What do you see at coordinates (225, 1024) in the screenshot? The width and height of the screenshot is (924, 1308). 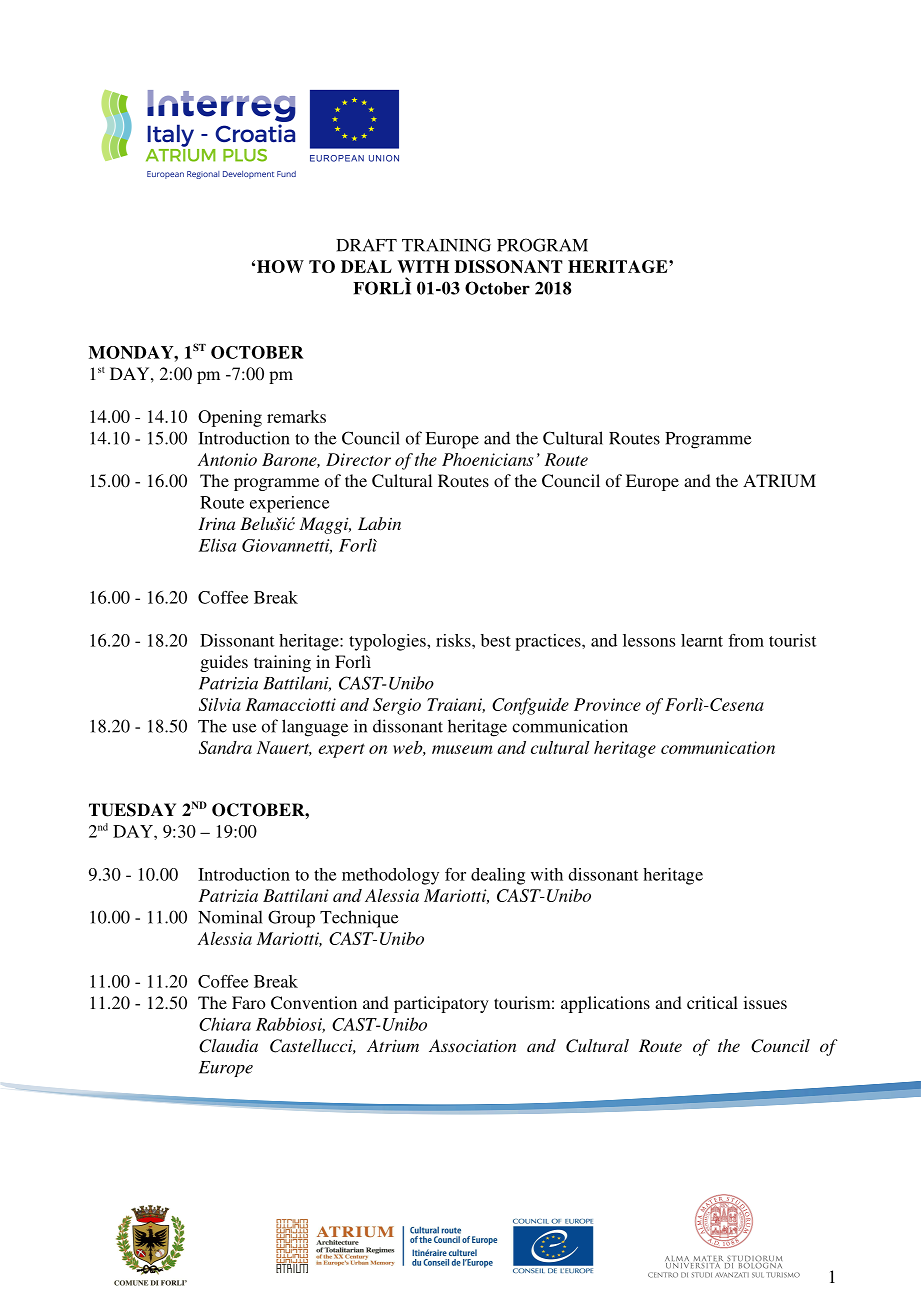 I see `Chiara` at bounding box center [225, 1024].
